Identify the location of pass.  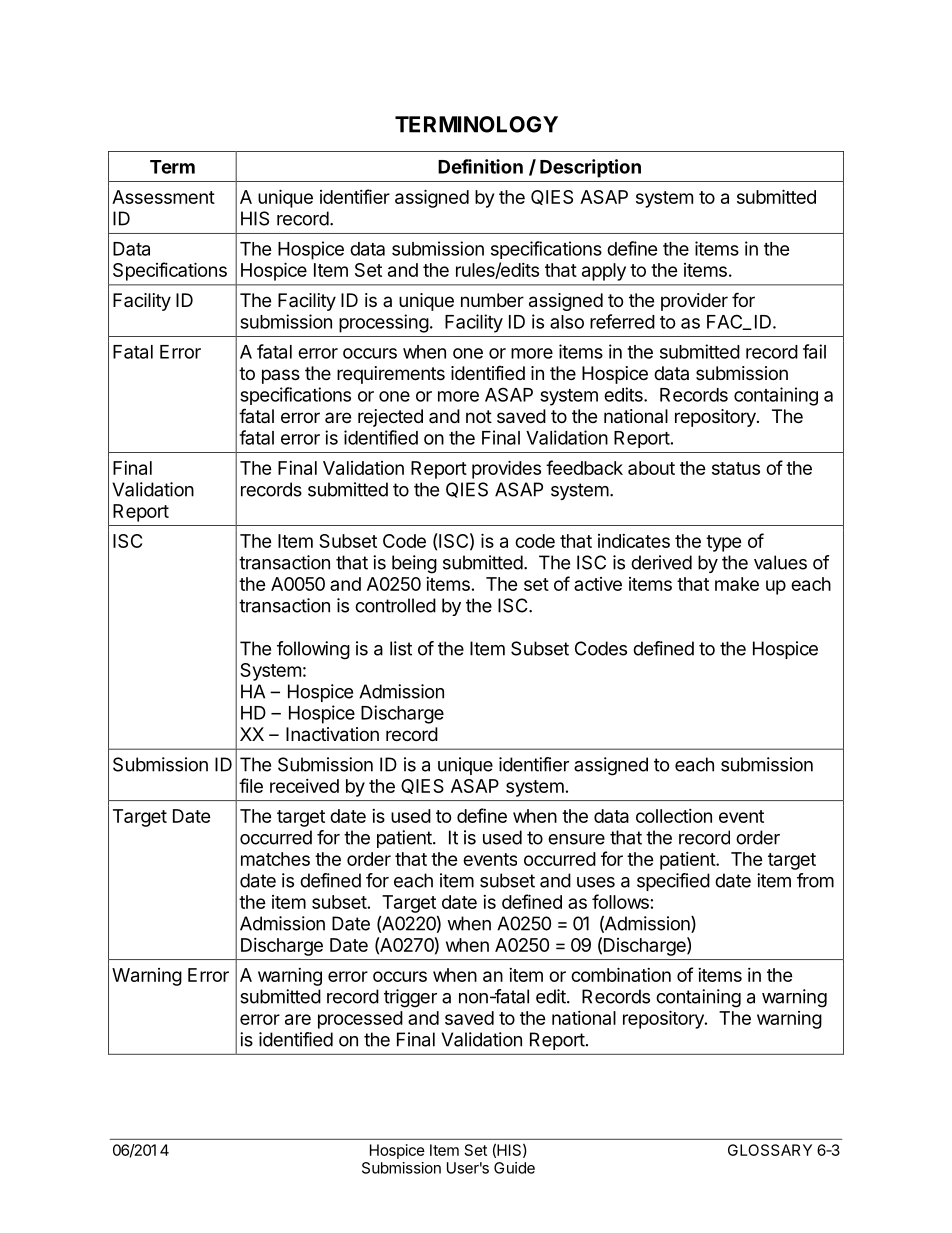
(281, 376).
